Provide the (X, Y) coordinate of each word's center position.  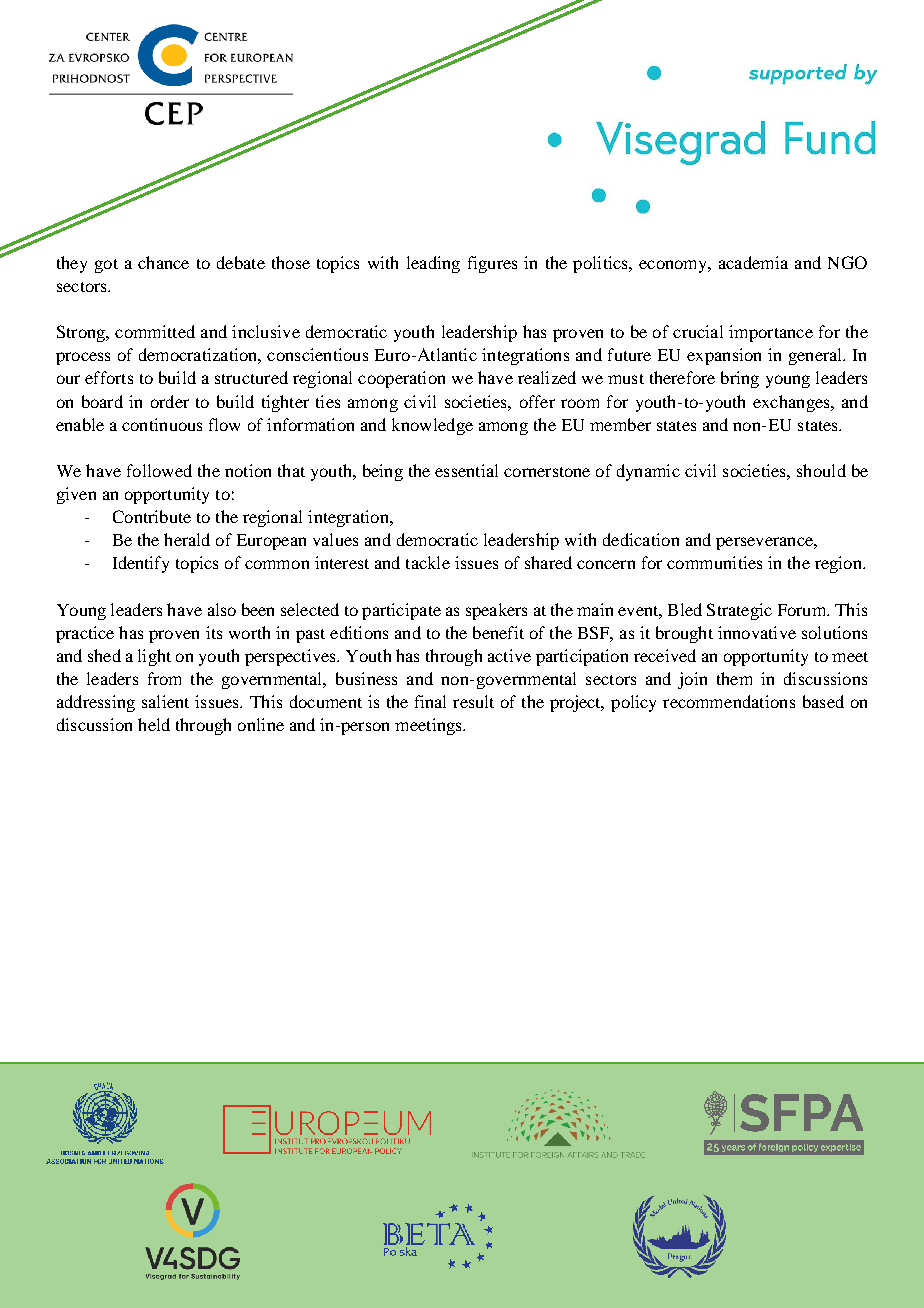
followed (159, 470)
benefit (498, 632)
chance (163, 262)
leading (433, 264)
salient (165, 701)
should (821, 470)
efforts (109, 377)
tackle (428, 562)
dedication (641, 539)
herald (187, 539)
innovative (757, 632)
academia (753, 262)
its (214, 632)
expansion (724, 356)
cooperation (401, 379)
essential (466, 470)
